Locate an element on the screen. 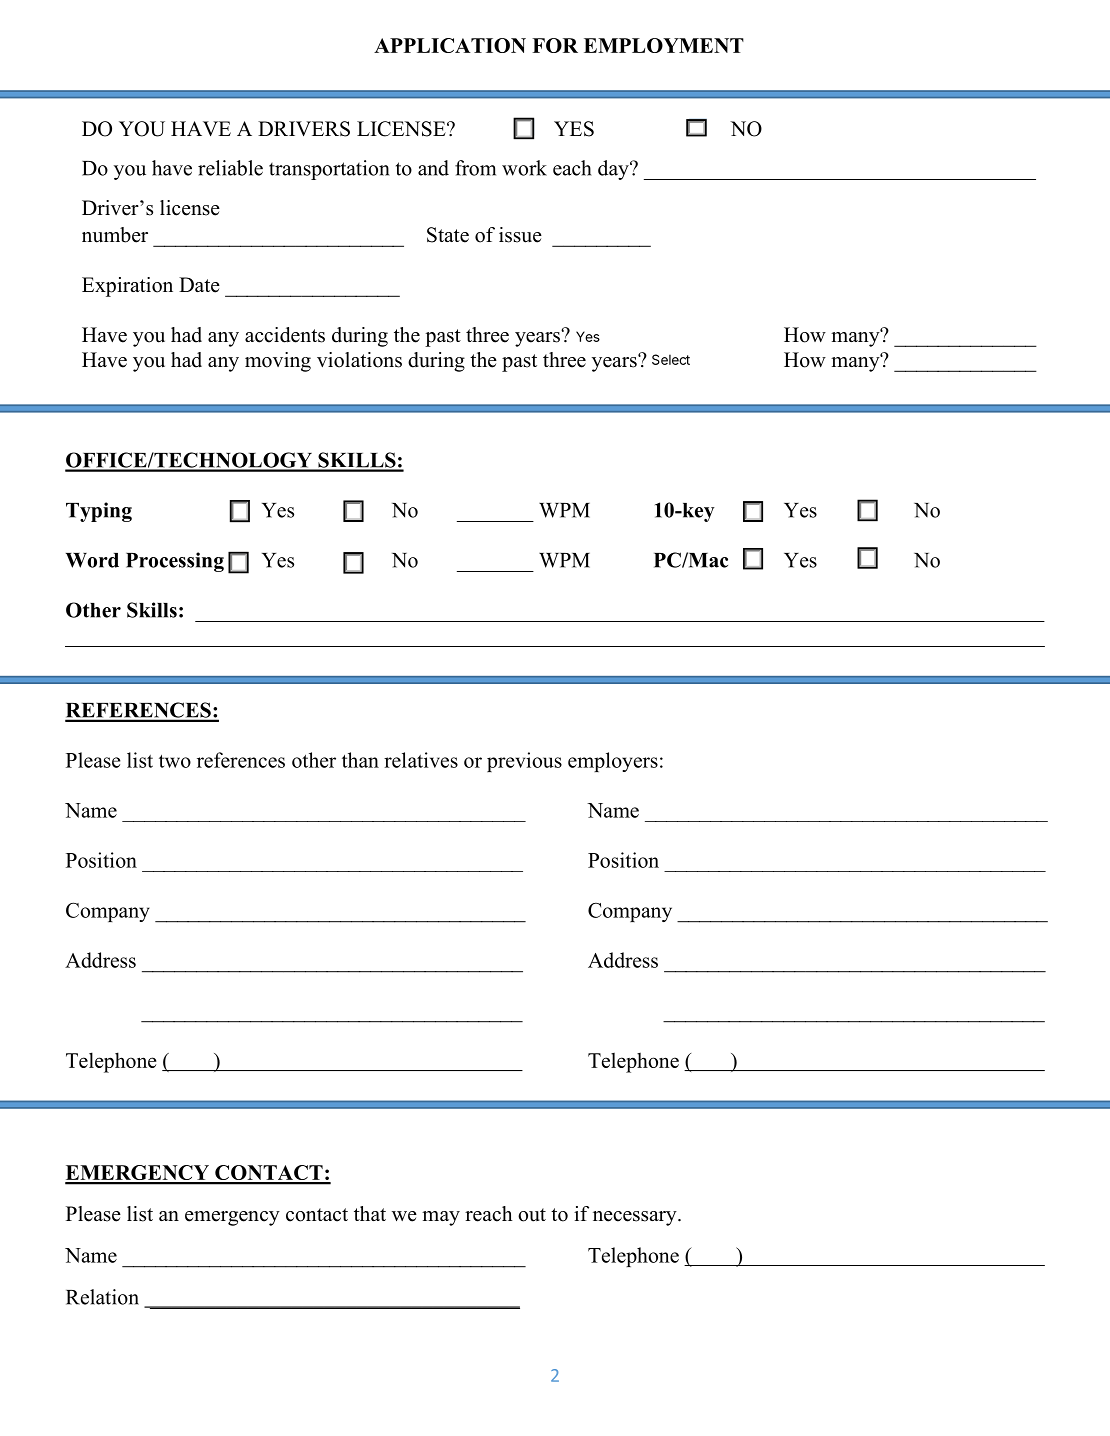 This screenshot has width=1110, height=1436. issue is located at coordinates (520, 235).
